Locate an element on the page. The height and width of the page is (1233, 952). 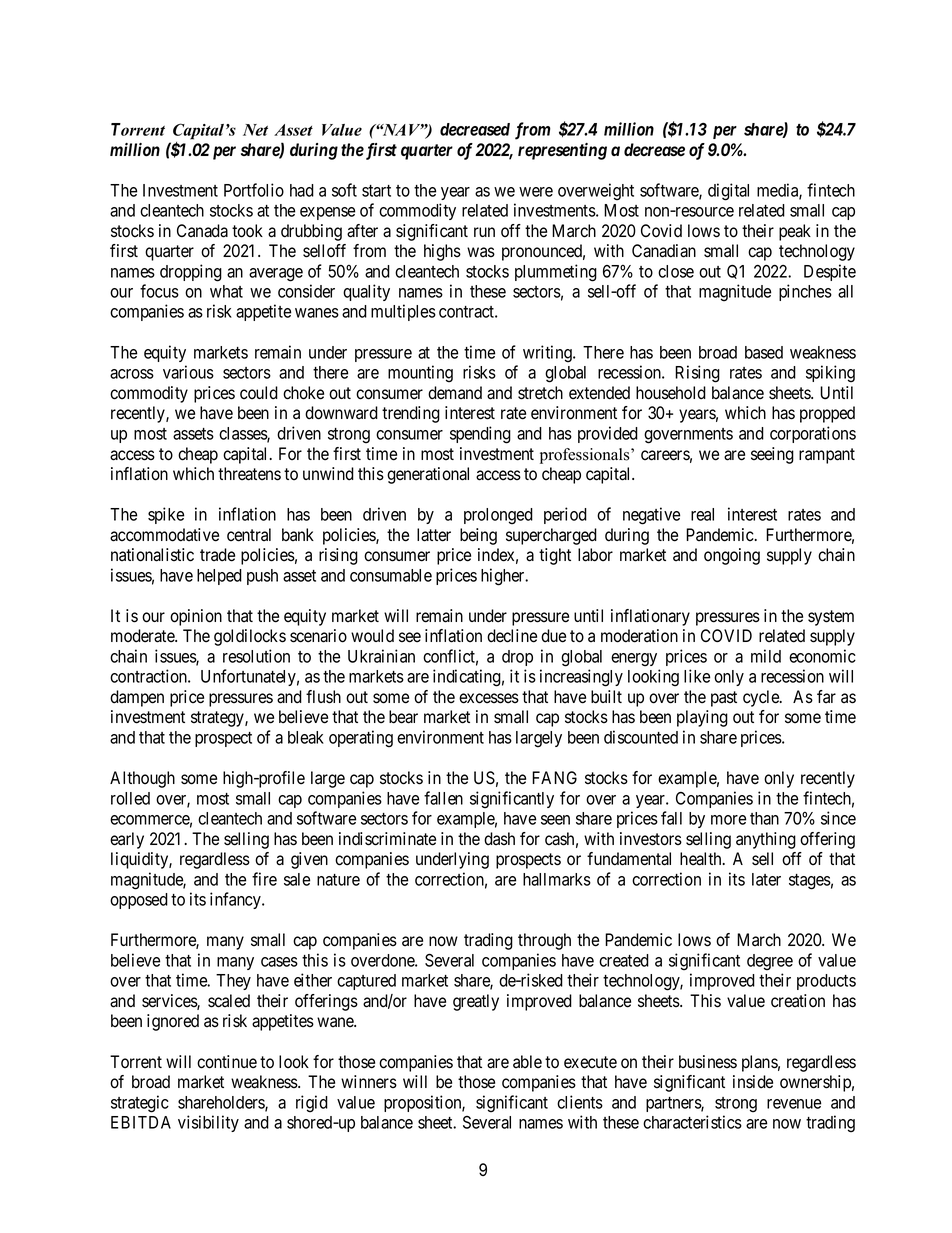
fire is located at coordinates (264, 879).
